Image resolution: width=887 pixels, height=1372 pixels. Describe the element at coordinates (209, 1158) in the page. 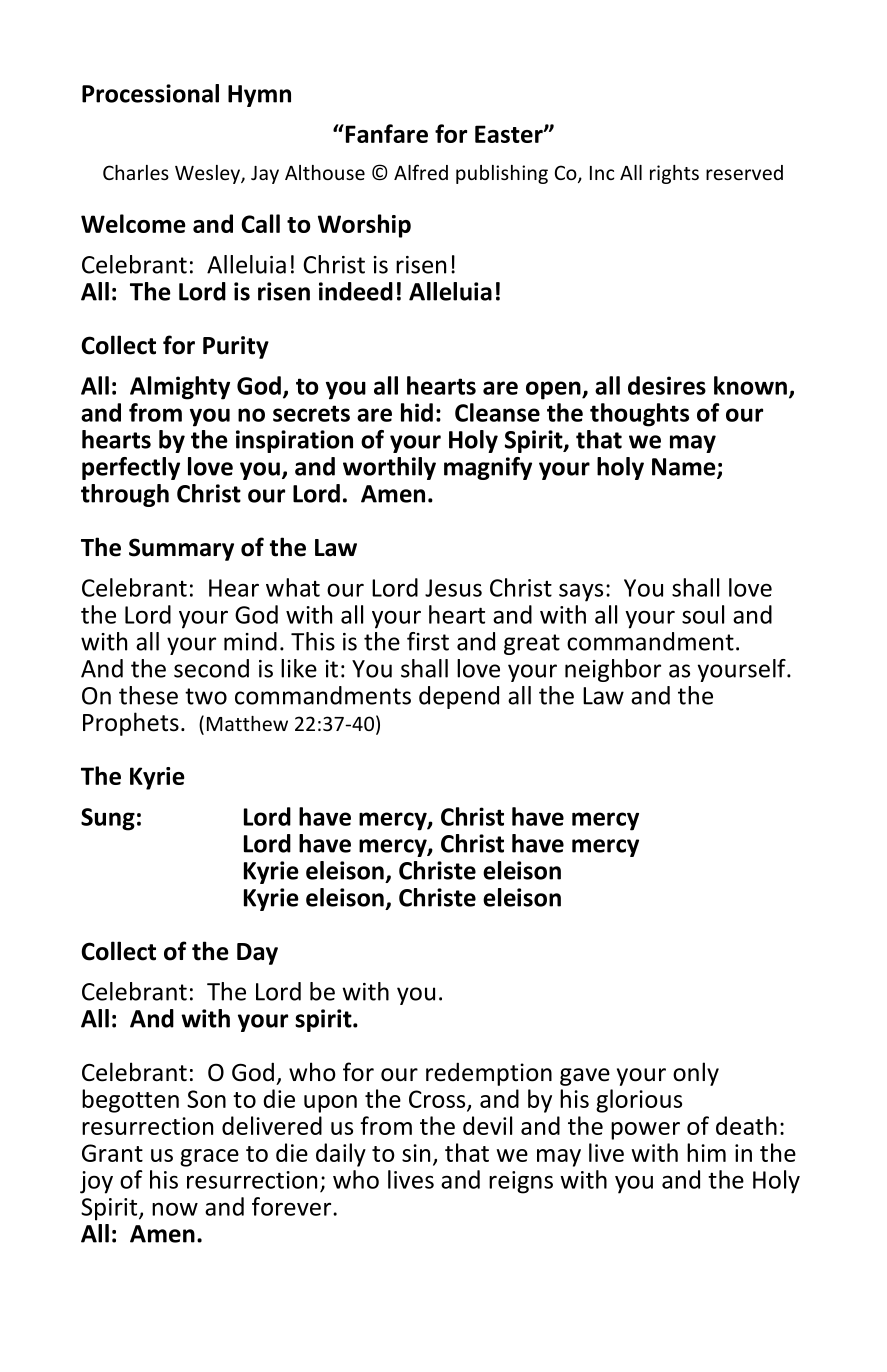

I see `grace` at that location.
